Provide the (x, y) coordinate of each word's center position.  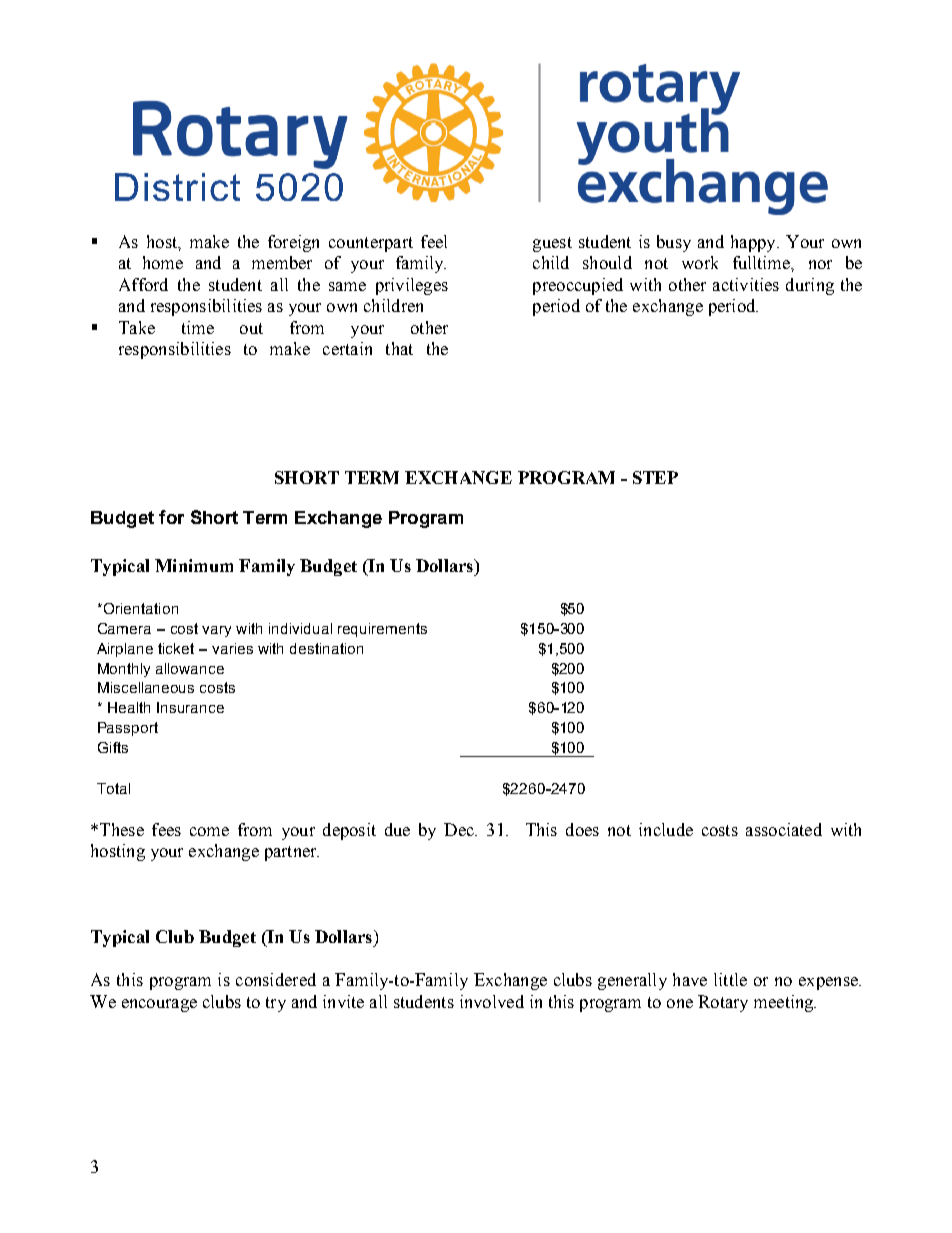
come (209, 831)
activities (746, 284)
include (666, 829)
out (251, 328)
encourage (159, 1005)
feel (434, 241)
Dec (460, 829)
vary (216, 631)
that (399, 348)
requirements (382, 630)
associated (784, 829)
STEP (655, 477)
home (163, 262)
